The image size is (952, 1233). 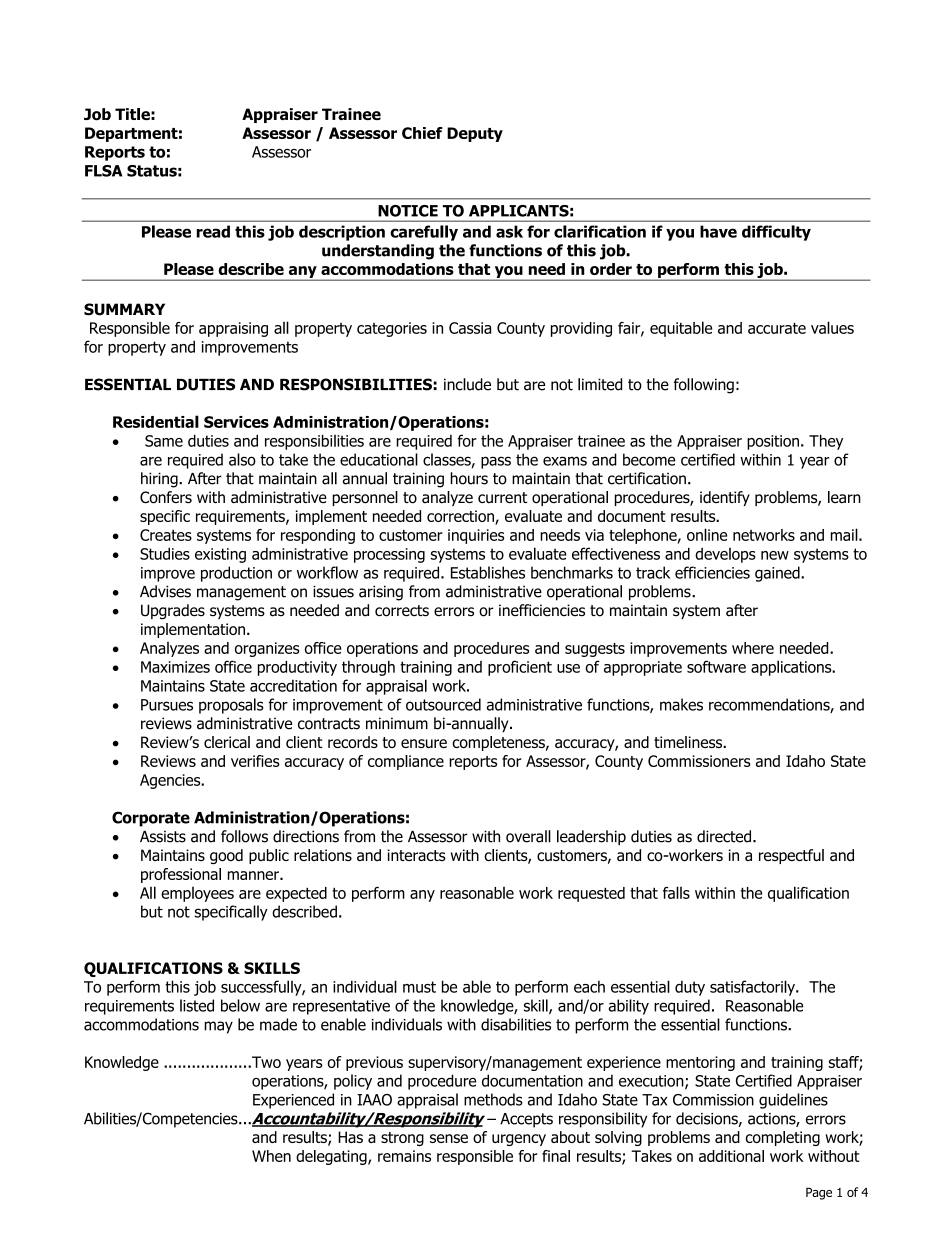 What do you see at coordinates (753, 648) in the image?
I see `where` at bounding box center [753, 648].
